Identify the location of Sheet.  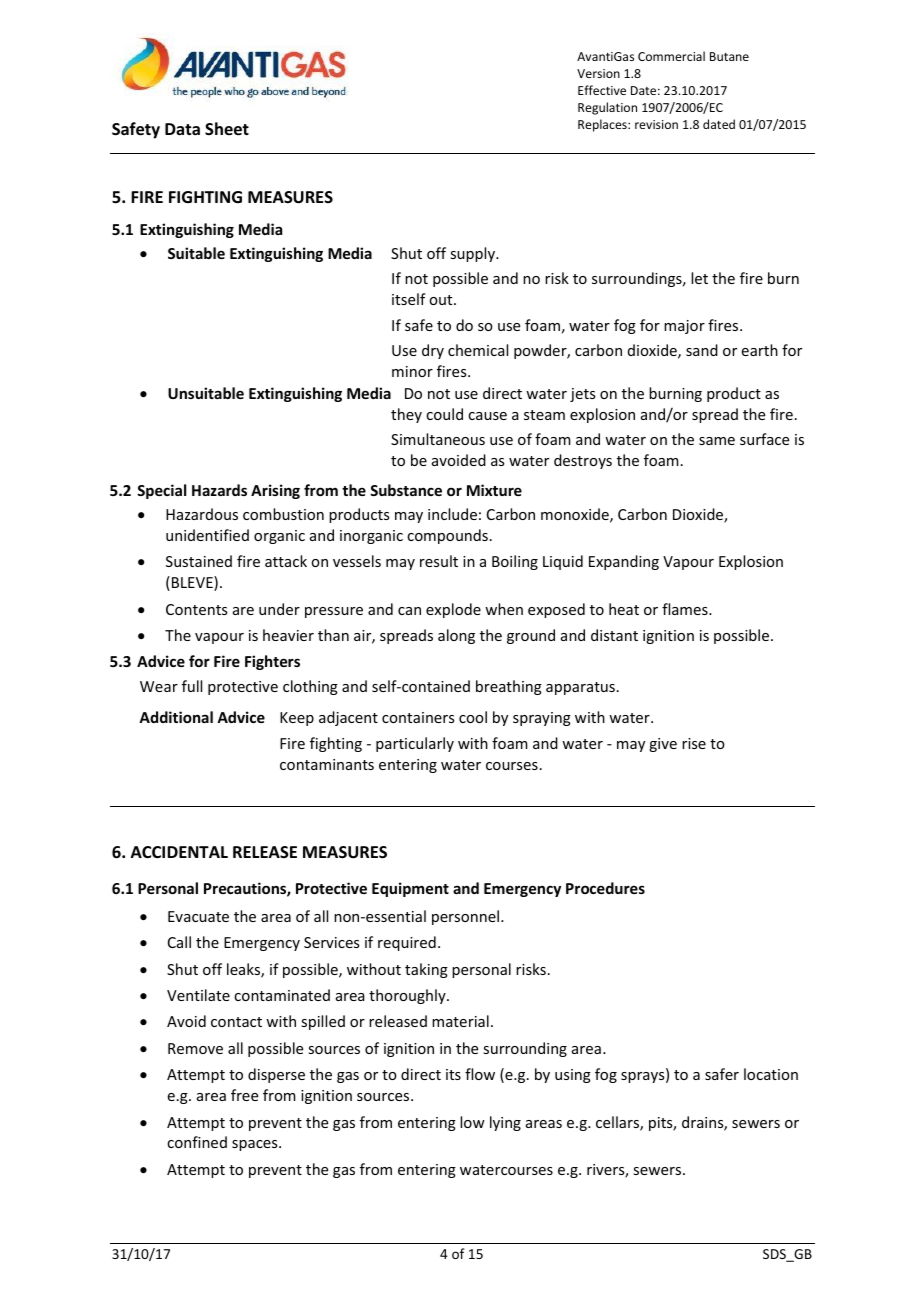
(227, 129).
